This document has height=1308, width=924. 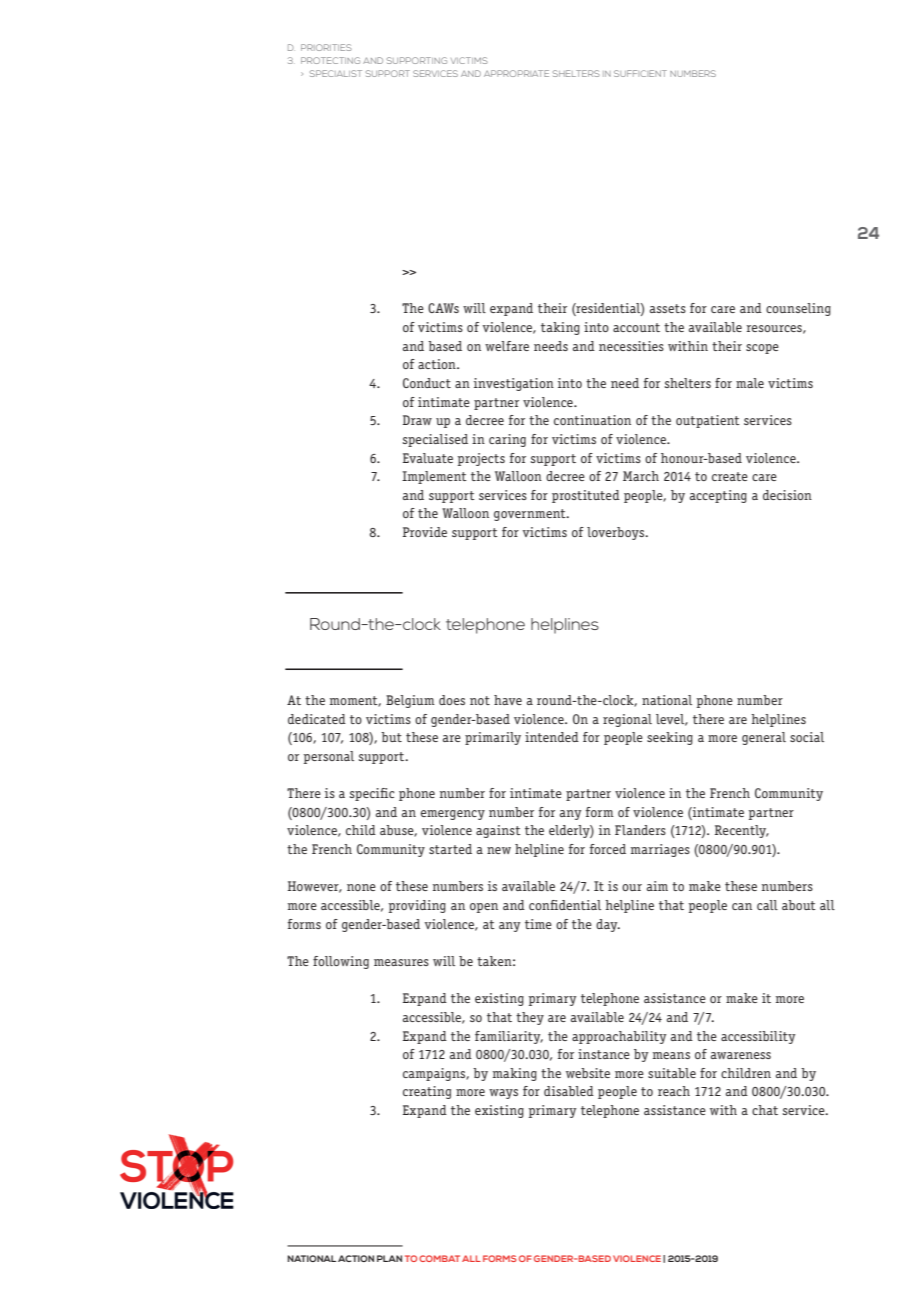 What do you see at coordinates (428, 458) in the document?
I see `Evaluate` at bounding box center [428, 458].
